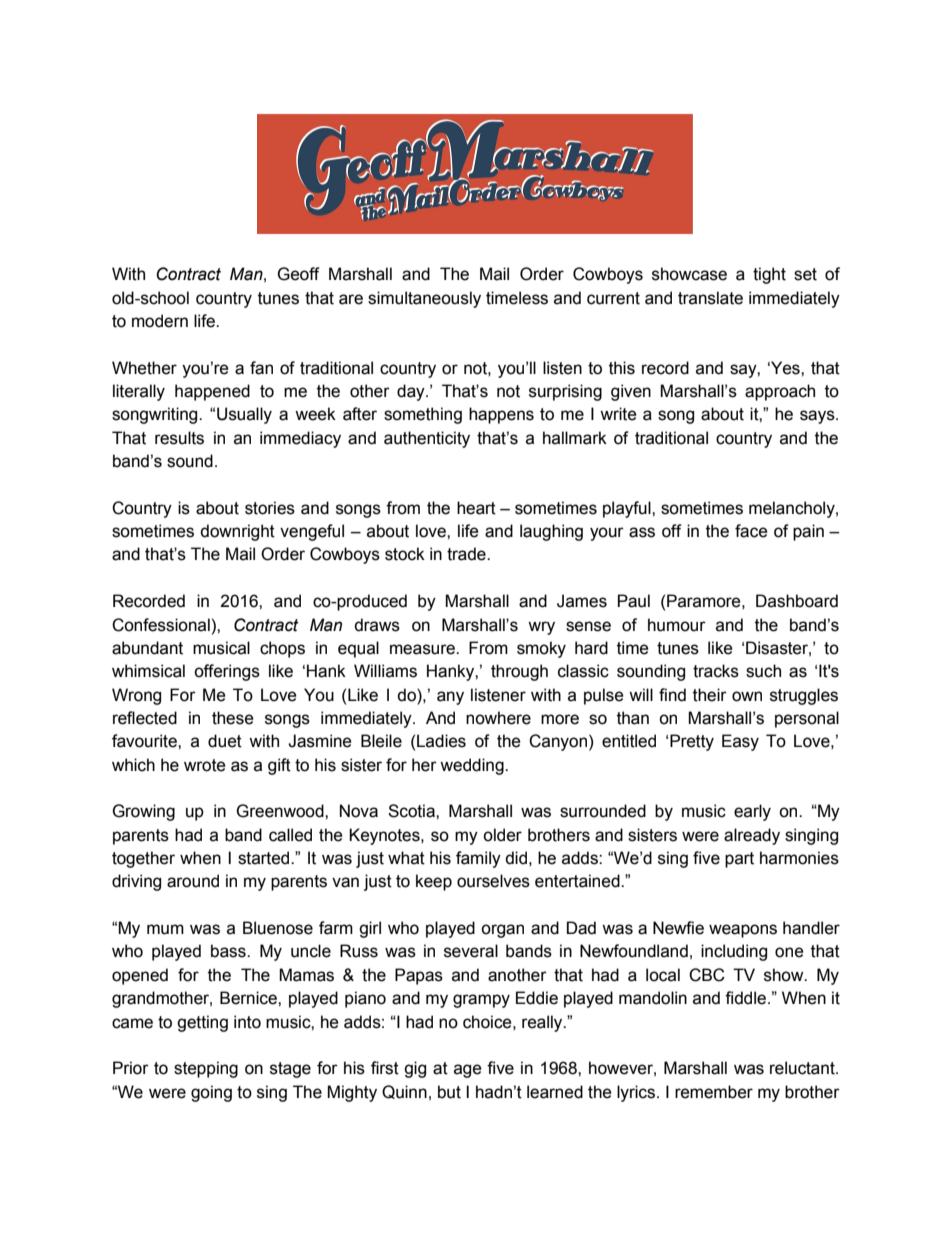 This screenshot has width=952, height=1233. Describe the element at coordinates (424, 299) in the screenshot. I see `simultaneously` at that location.
